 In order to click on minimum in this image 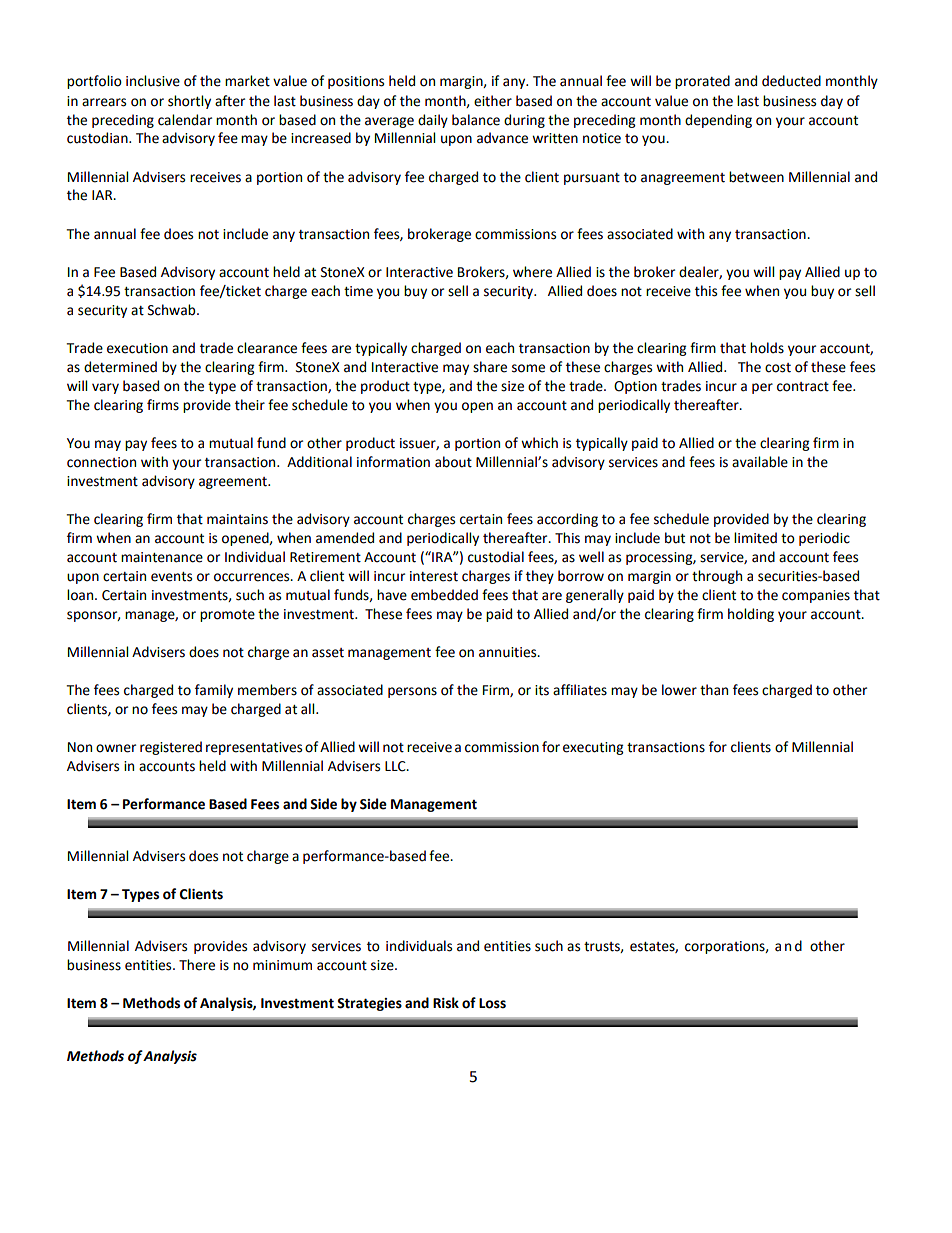, I will do `click(282, 965)`.
